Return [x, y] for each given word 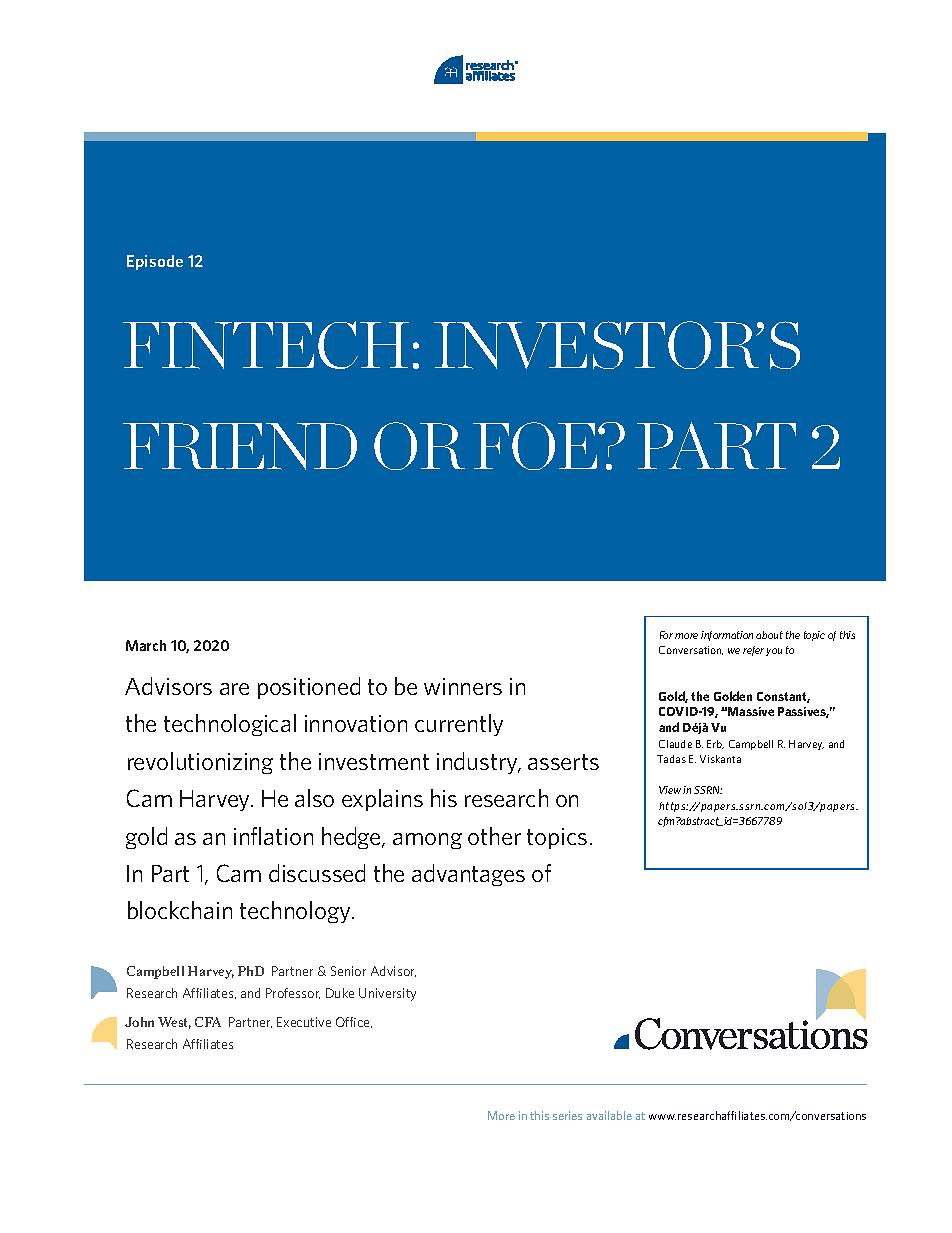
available [609, 1115]
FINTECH [266, 345]
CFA [208, 1022]
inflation [273, 836]
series [567, 1115]
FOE [536, 446]
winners [463, 686]
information [727, 636]
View [670, 790]
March [146, 645]
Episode [155, 262]
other [494, 836]
